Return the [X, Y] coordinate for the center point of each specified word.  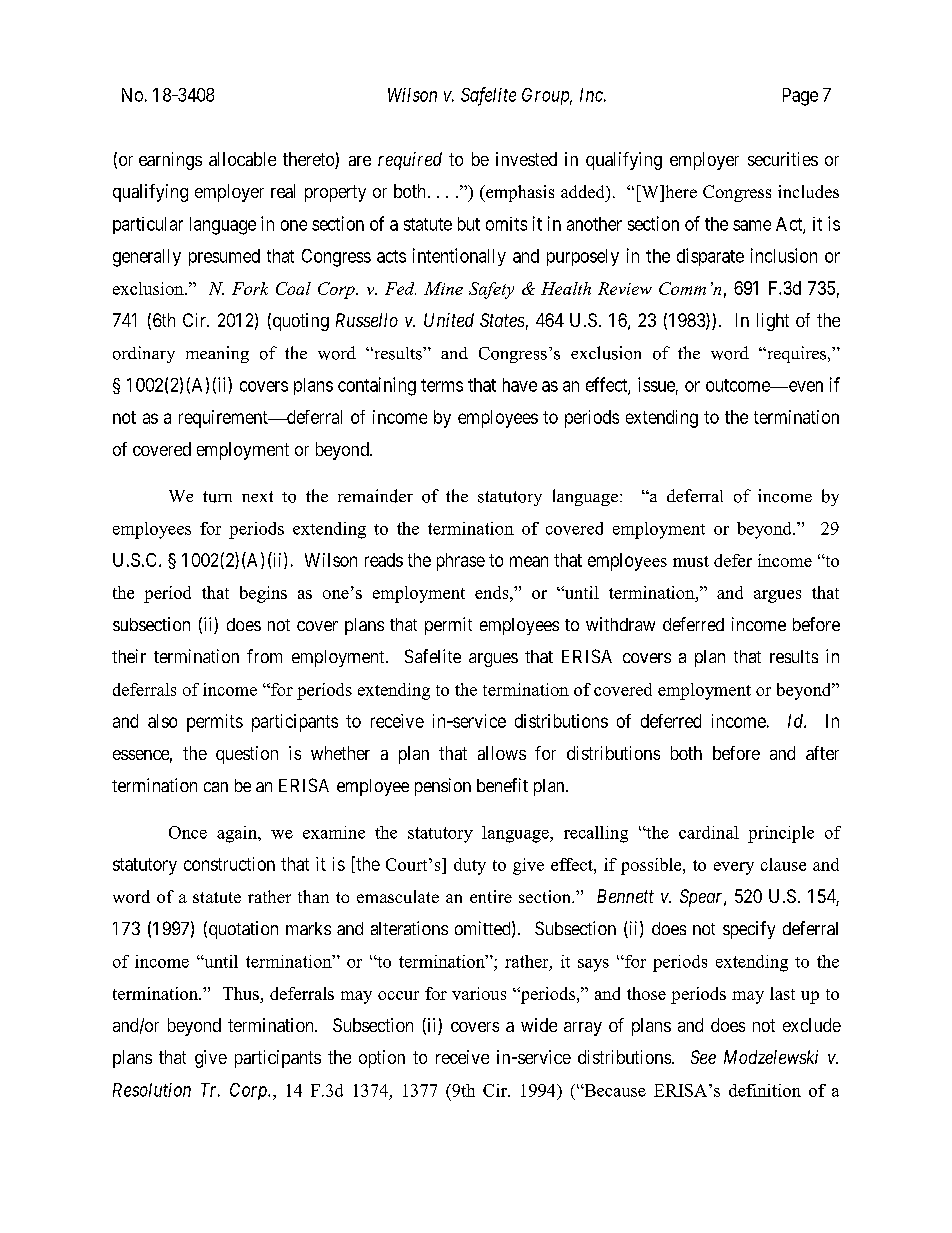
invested [526, 159]
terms [442, 385]
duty [470, 866]
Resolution [152, 1090]
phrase [461, 562]
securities [783, 159]
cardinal [709, 832]
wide [539, 1025]
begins [263, 594]
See [703, 1057]
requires [797, 354]
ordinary [144, 354]
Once [188, 832]
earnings [170, 161]
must [691, 561]
